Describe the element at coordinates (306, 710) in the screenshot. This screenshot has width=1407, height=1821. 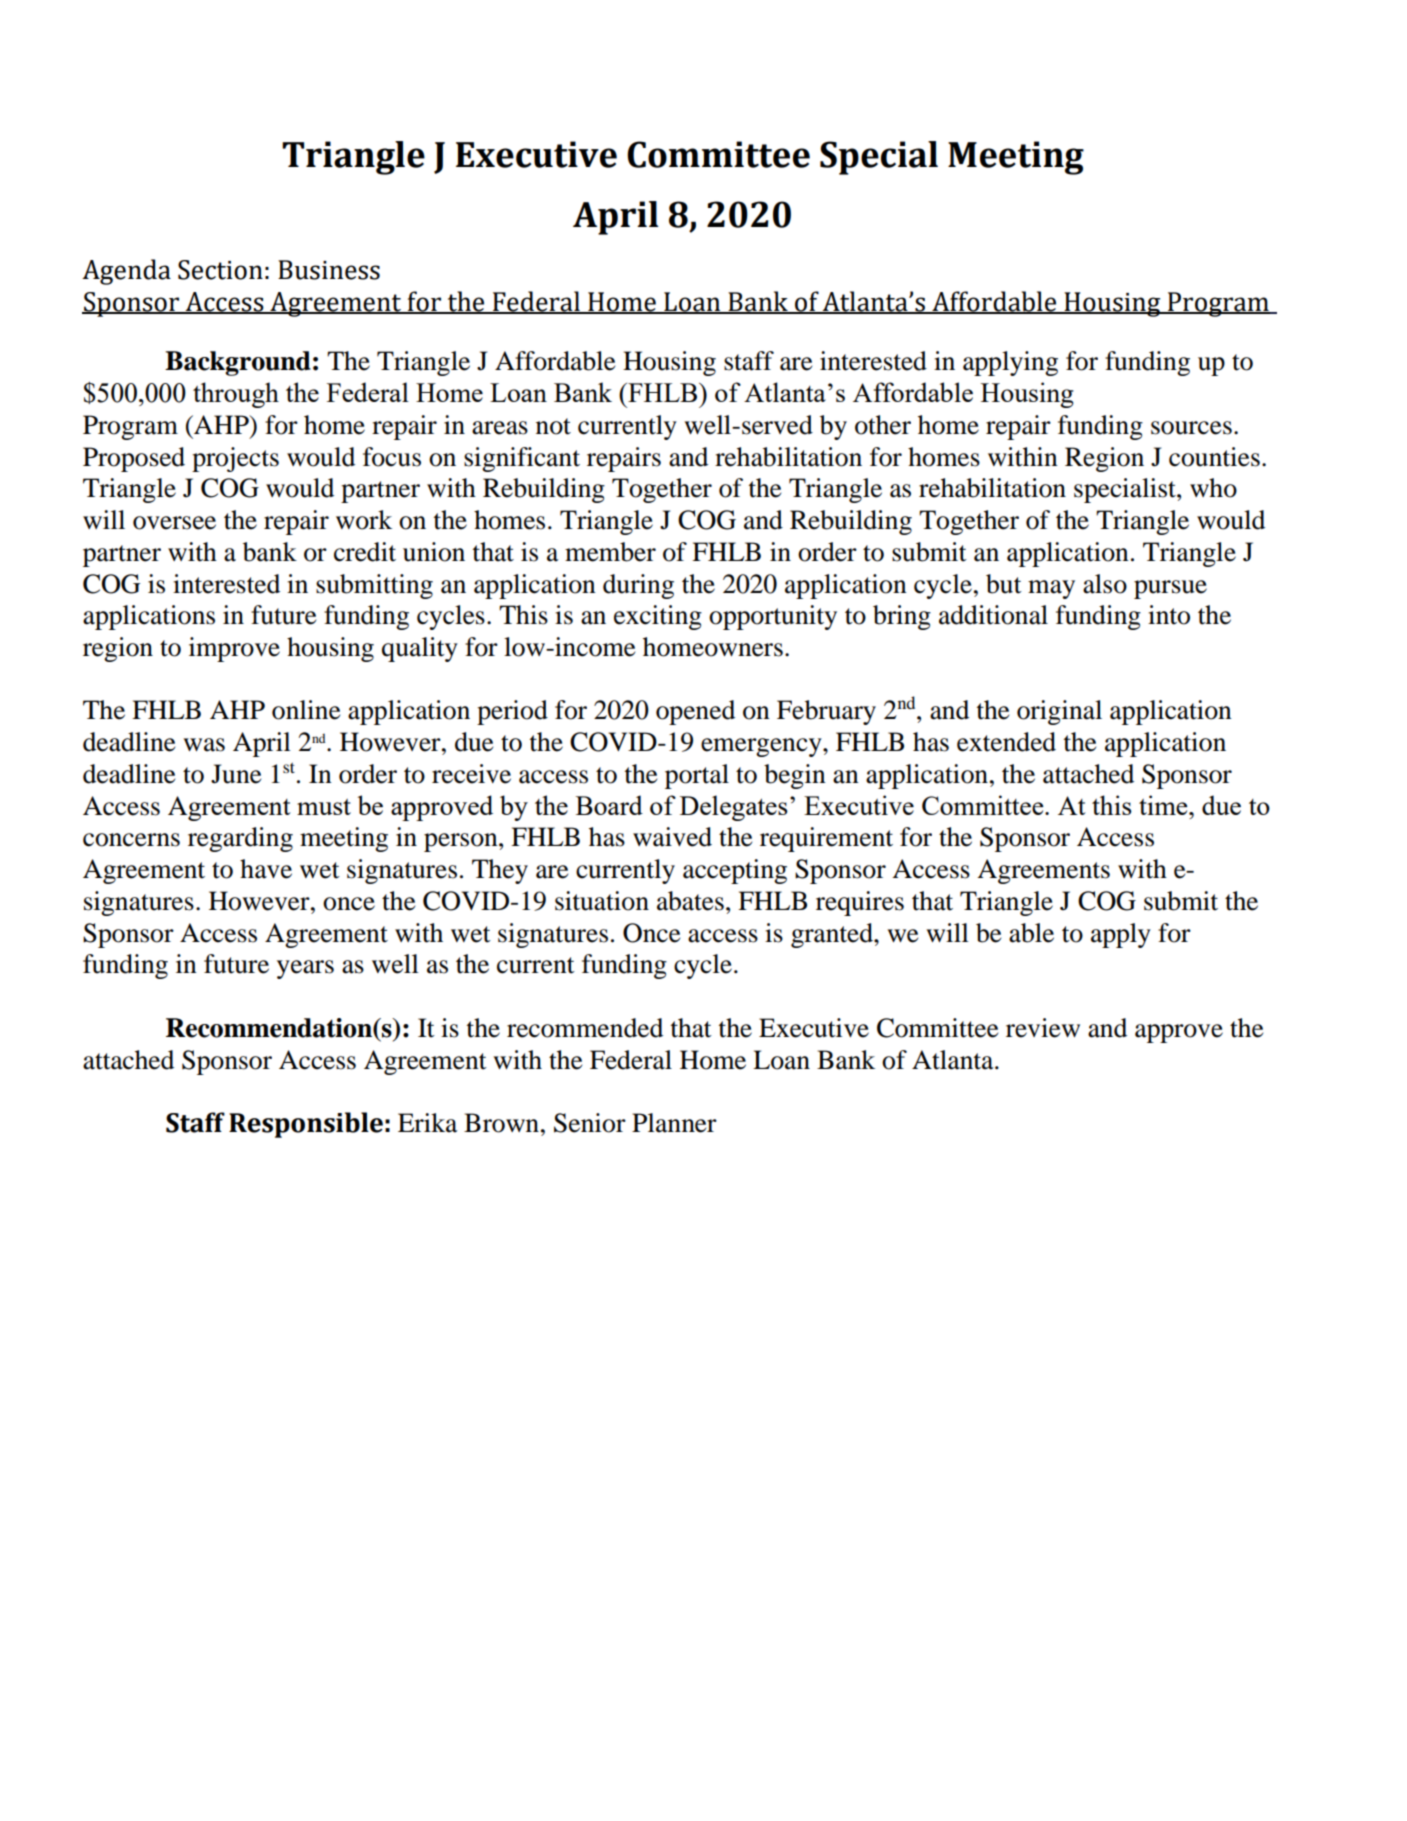
I see `online` at that location.
